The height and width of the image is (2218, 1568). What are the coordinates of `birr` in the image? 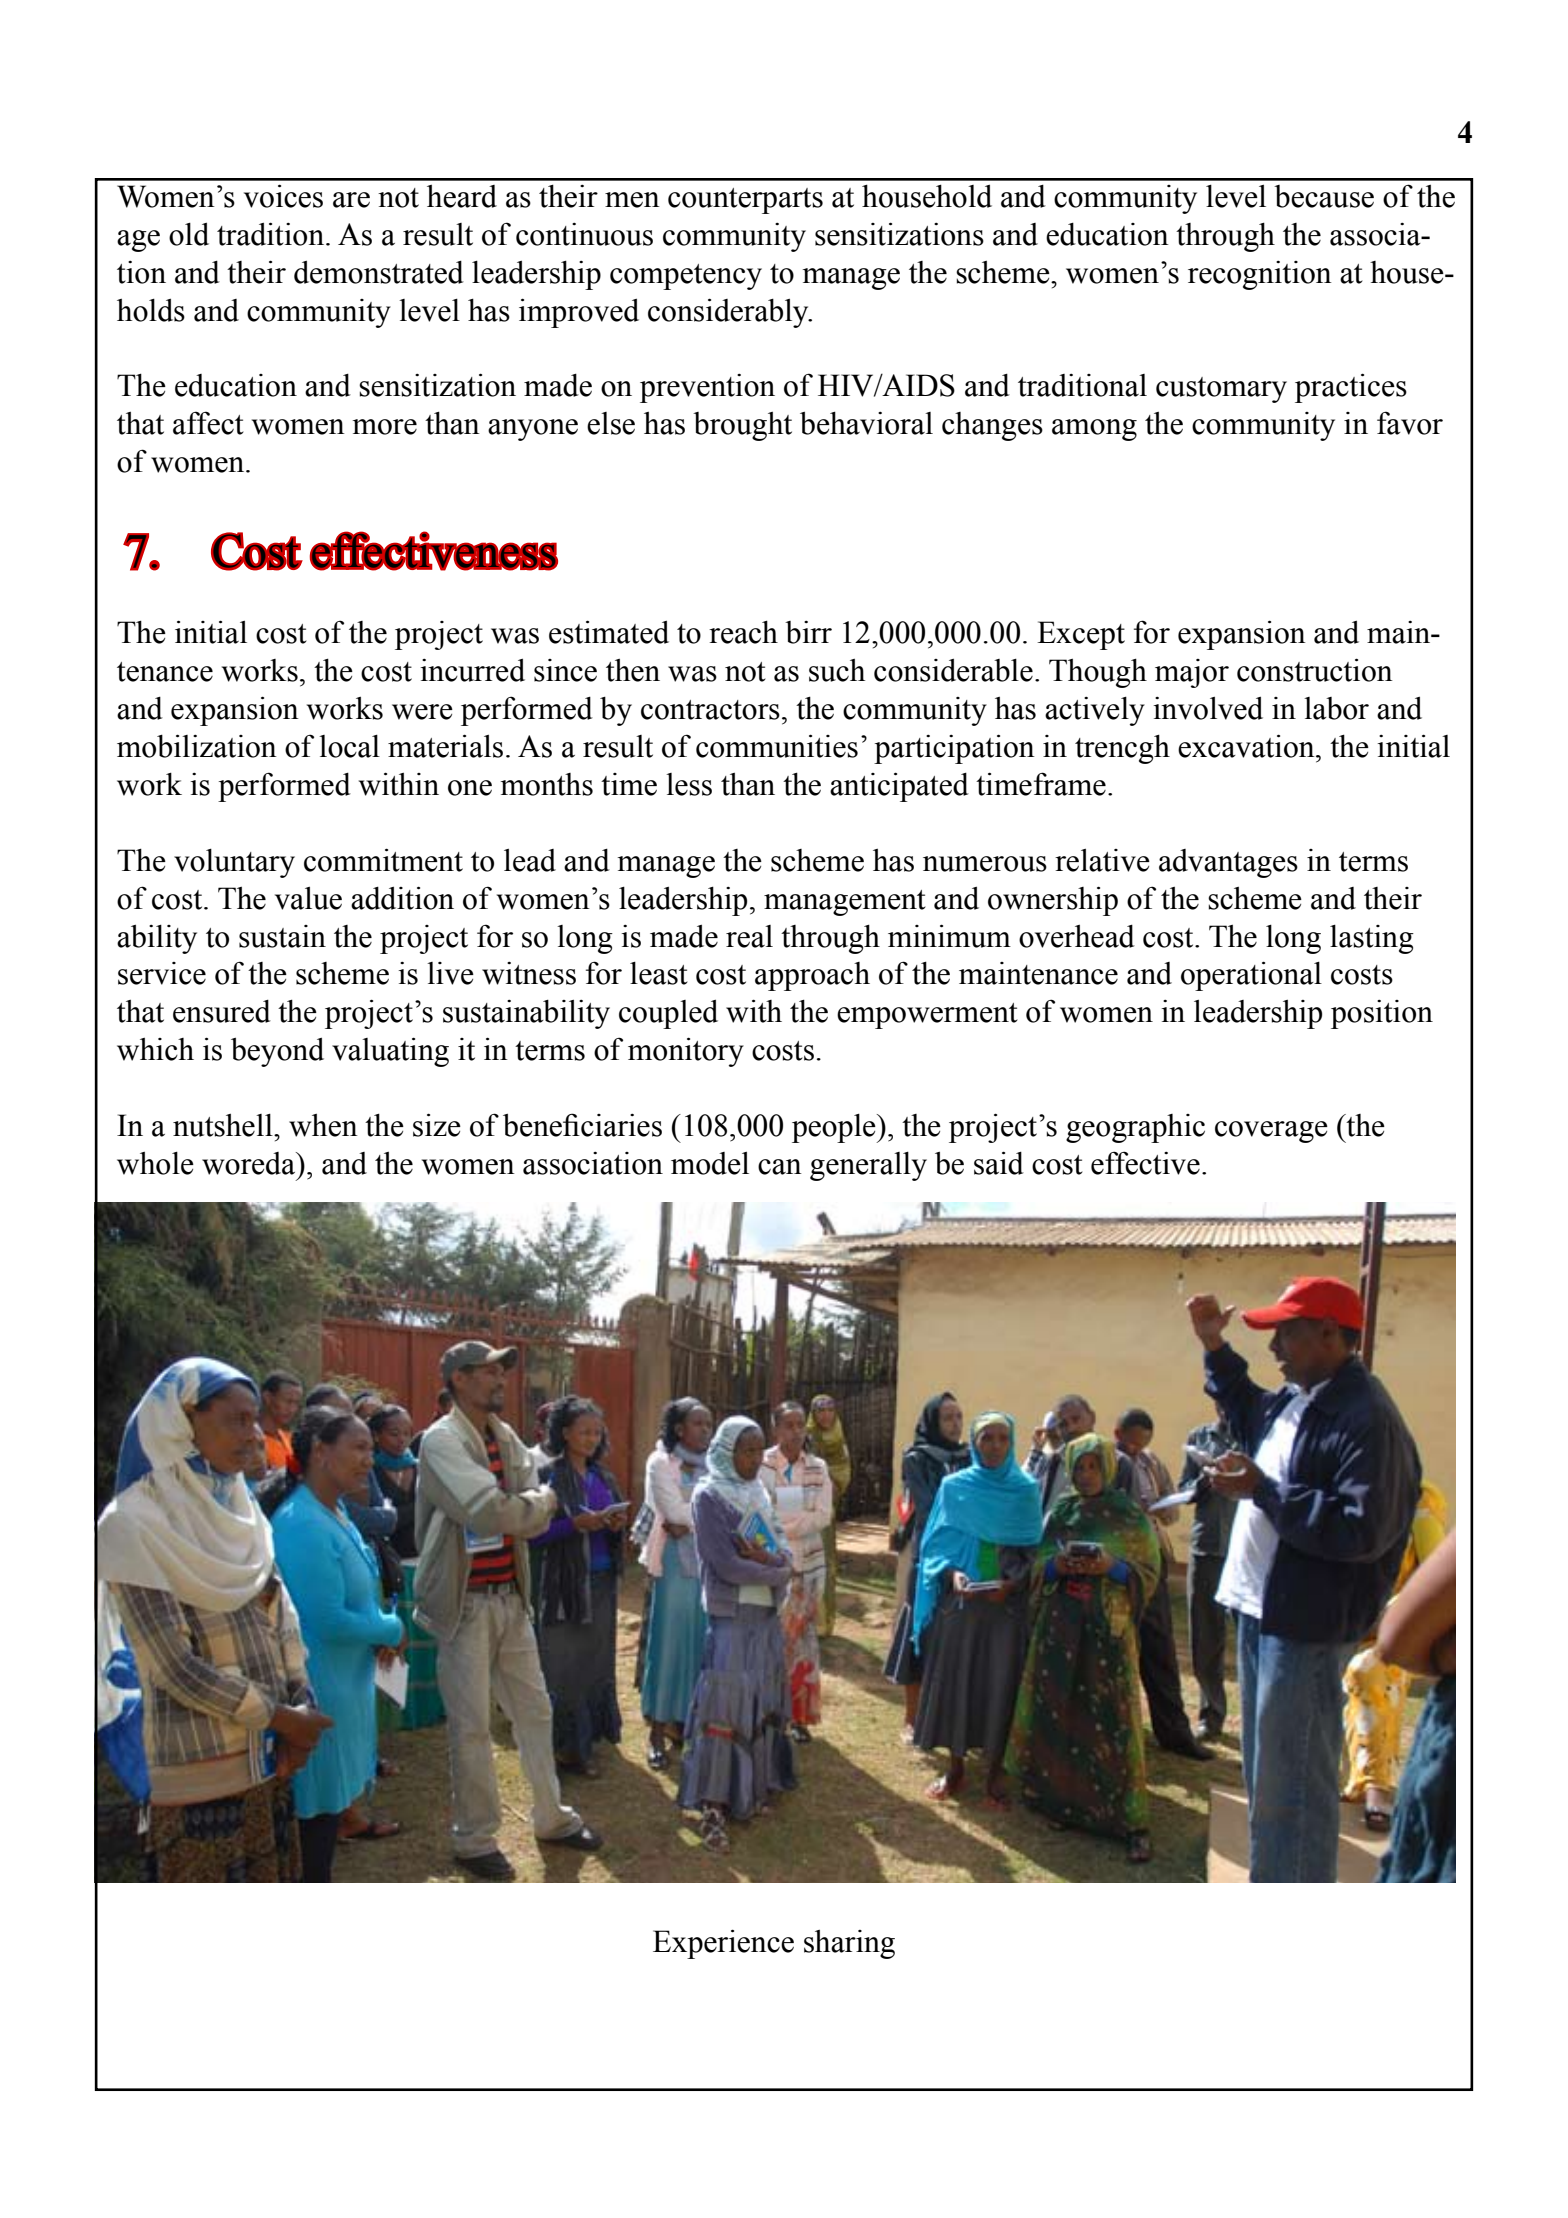 It's located at (808, 632).
